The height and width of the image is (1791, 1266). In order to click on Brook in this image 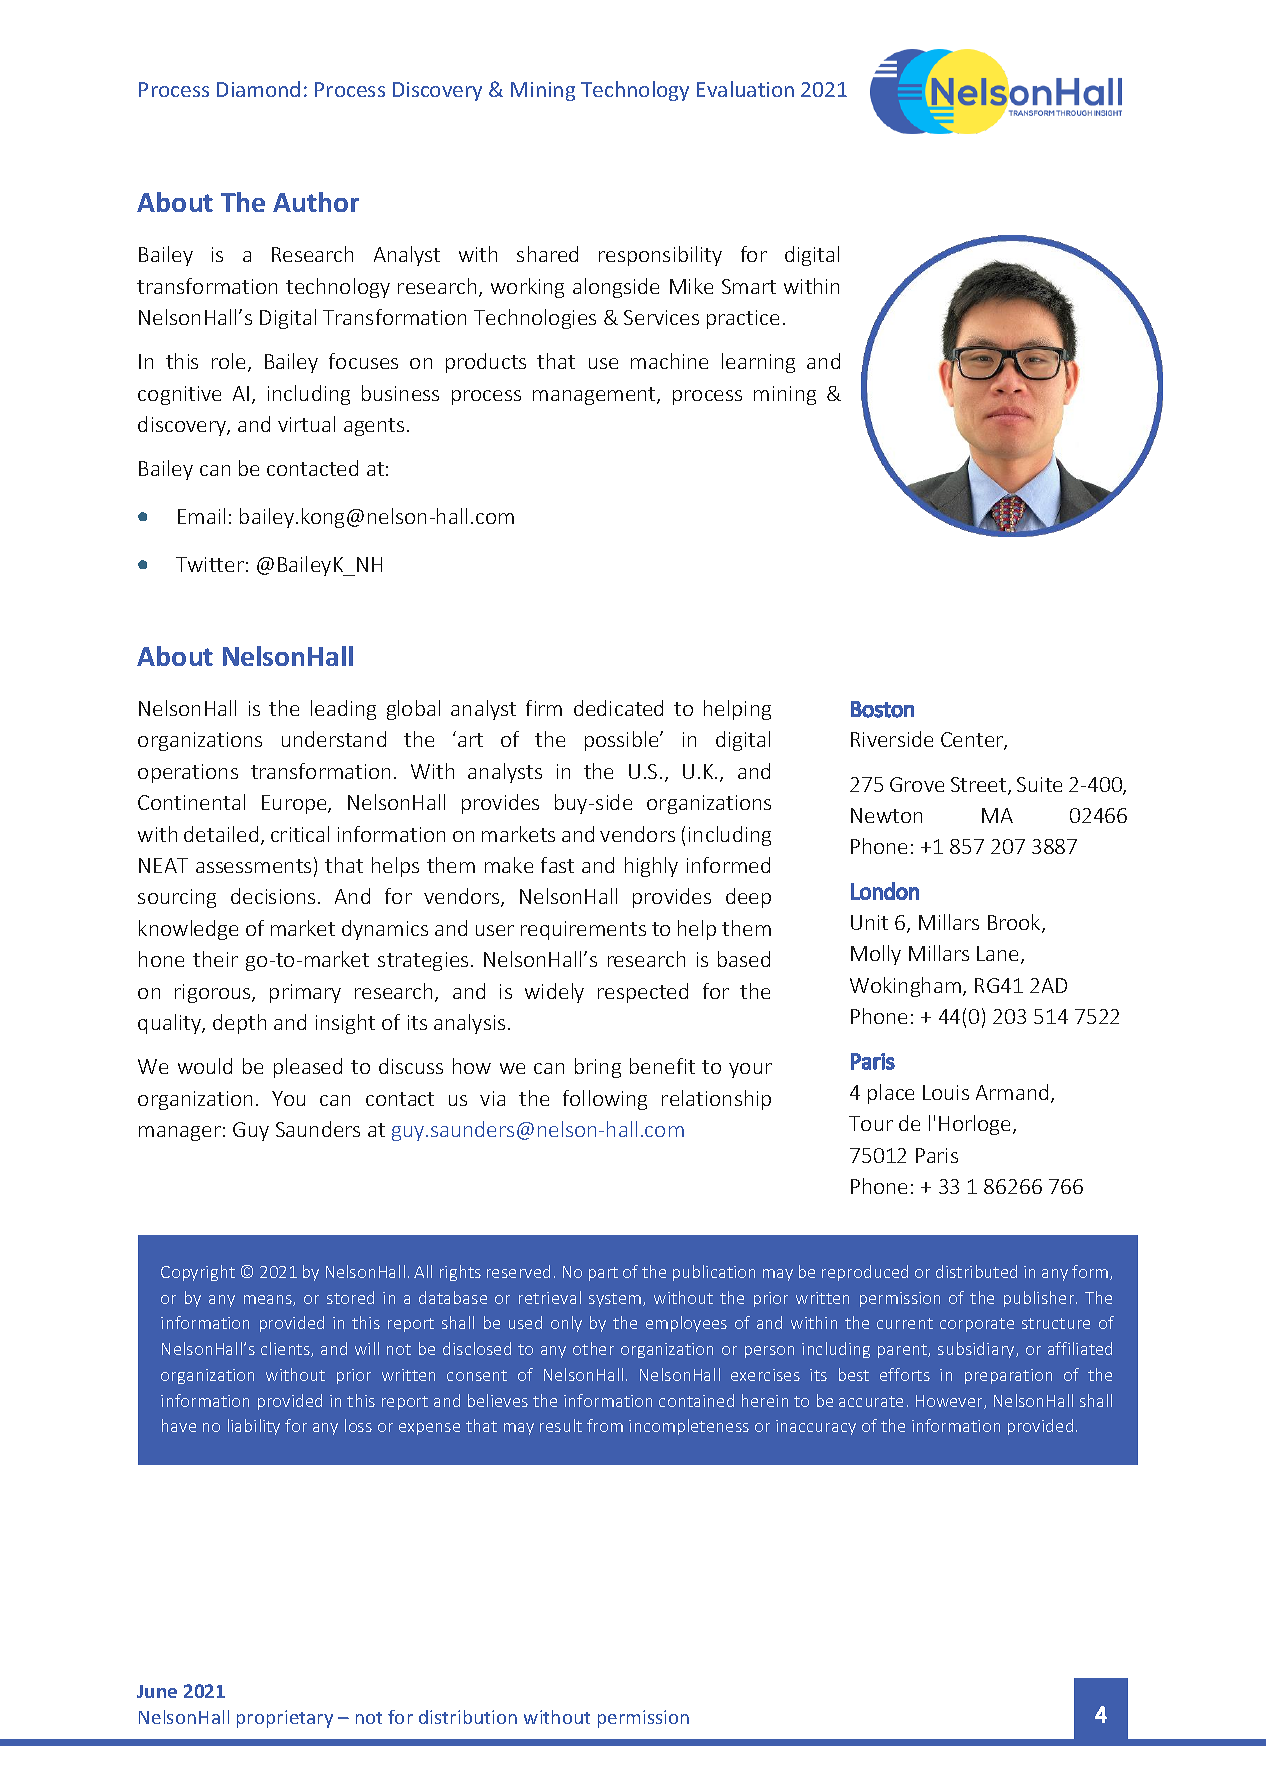, I will do `click(1015, 923)`.
